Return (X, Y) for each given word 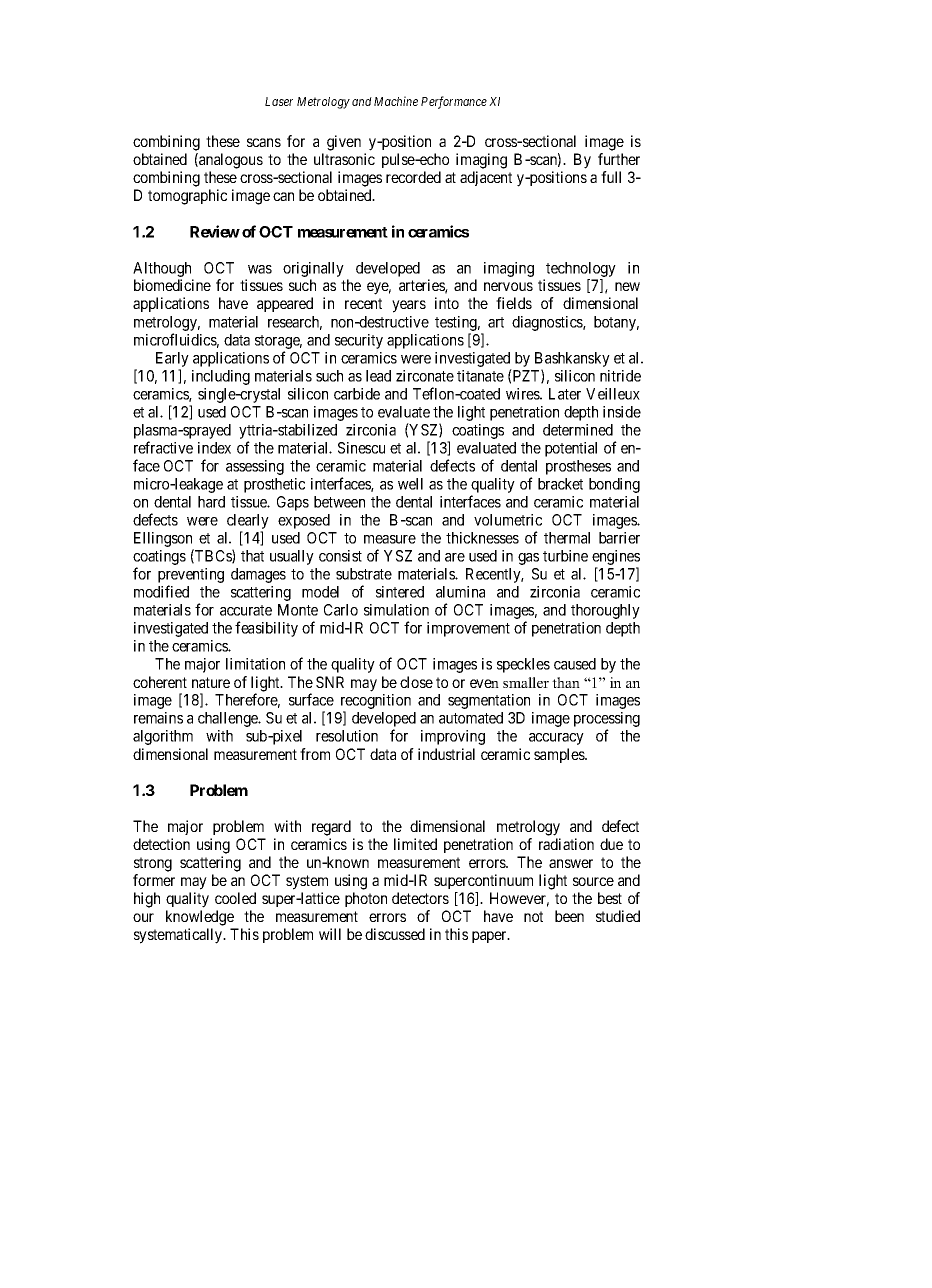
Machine (396, 101)
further (619, 159)
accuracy (556, 739)
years (409, 306)
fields (514, 303)
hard (211, 502)
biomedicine (172, 285)
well (410, 484)
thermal (567, 538)
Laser (279, 101)
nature (211, 682)
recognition (376, 703)
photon (366, 899)
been (569, 916)
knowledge (200, 918)
